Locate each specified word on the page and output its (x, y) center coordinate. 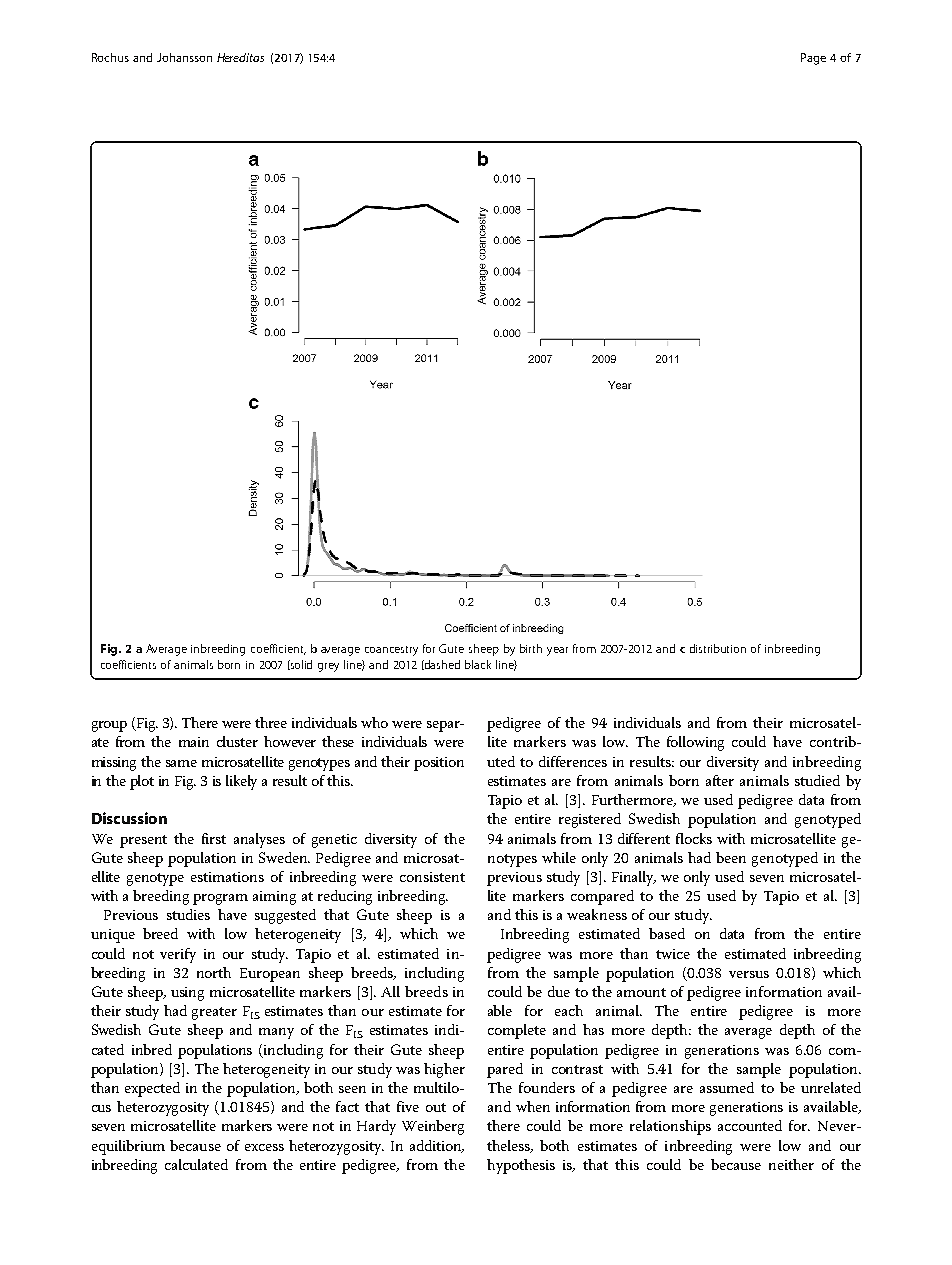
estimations (227, 877)
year (557, 651)
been (731, 857)
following (695, 743)
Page (813, 59)
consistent (432, 877)
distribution (718, 648)
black (478, 664)
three (271, 722)
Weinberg (433, 1127)
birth (531, 648)
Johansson (184, 57)
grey (328, 667)
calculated (196, 1164)
